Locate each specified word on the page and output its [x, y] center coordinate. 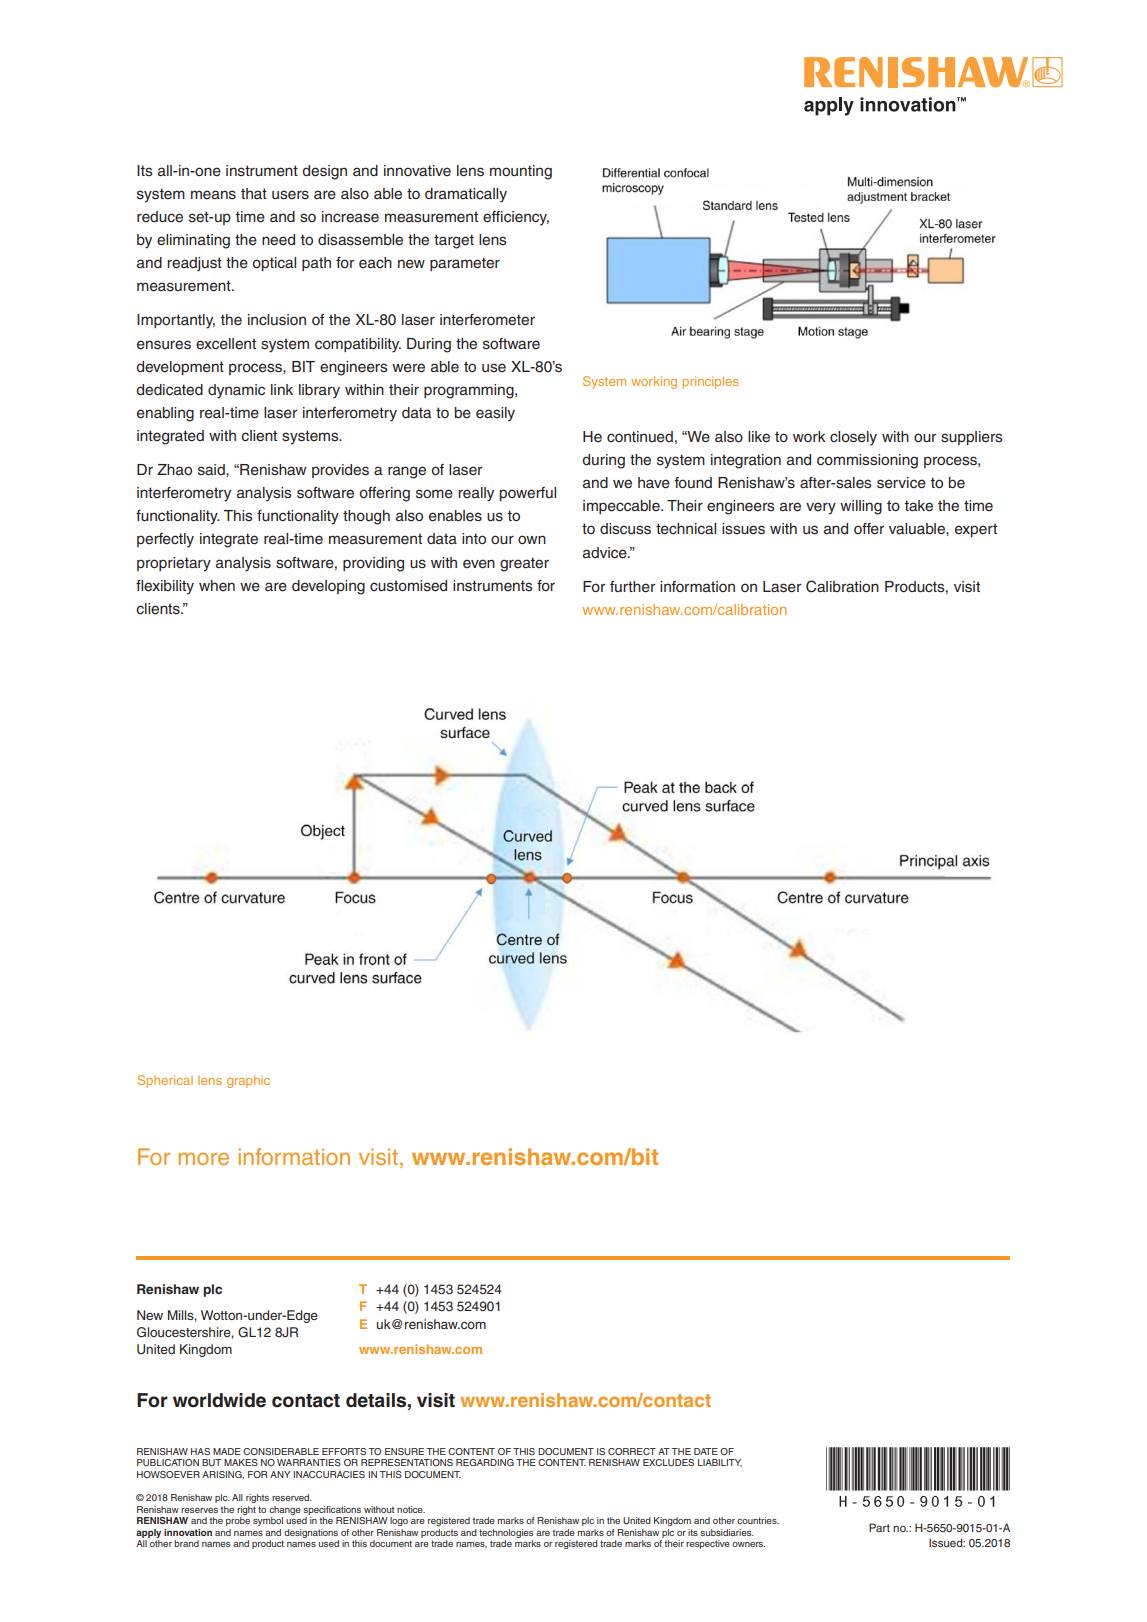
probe [238, 1521]
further [633, 587]
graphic [248, 1081]
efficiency [516, 218]
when [217, 585]
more [204, 1158]
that [254, 193]
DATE [706, 1451]
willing [861, 507]
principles [710, 382]
